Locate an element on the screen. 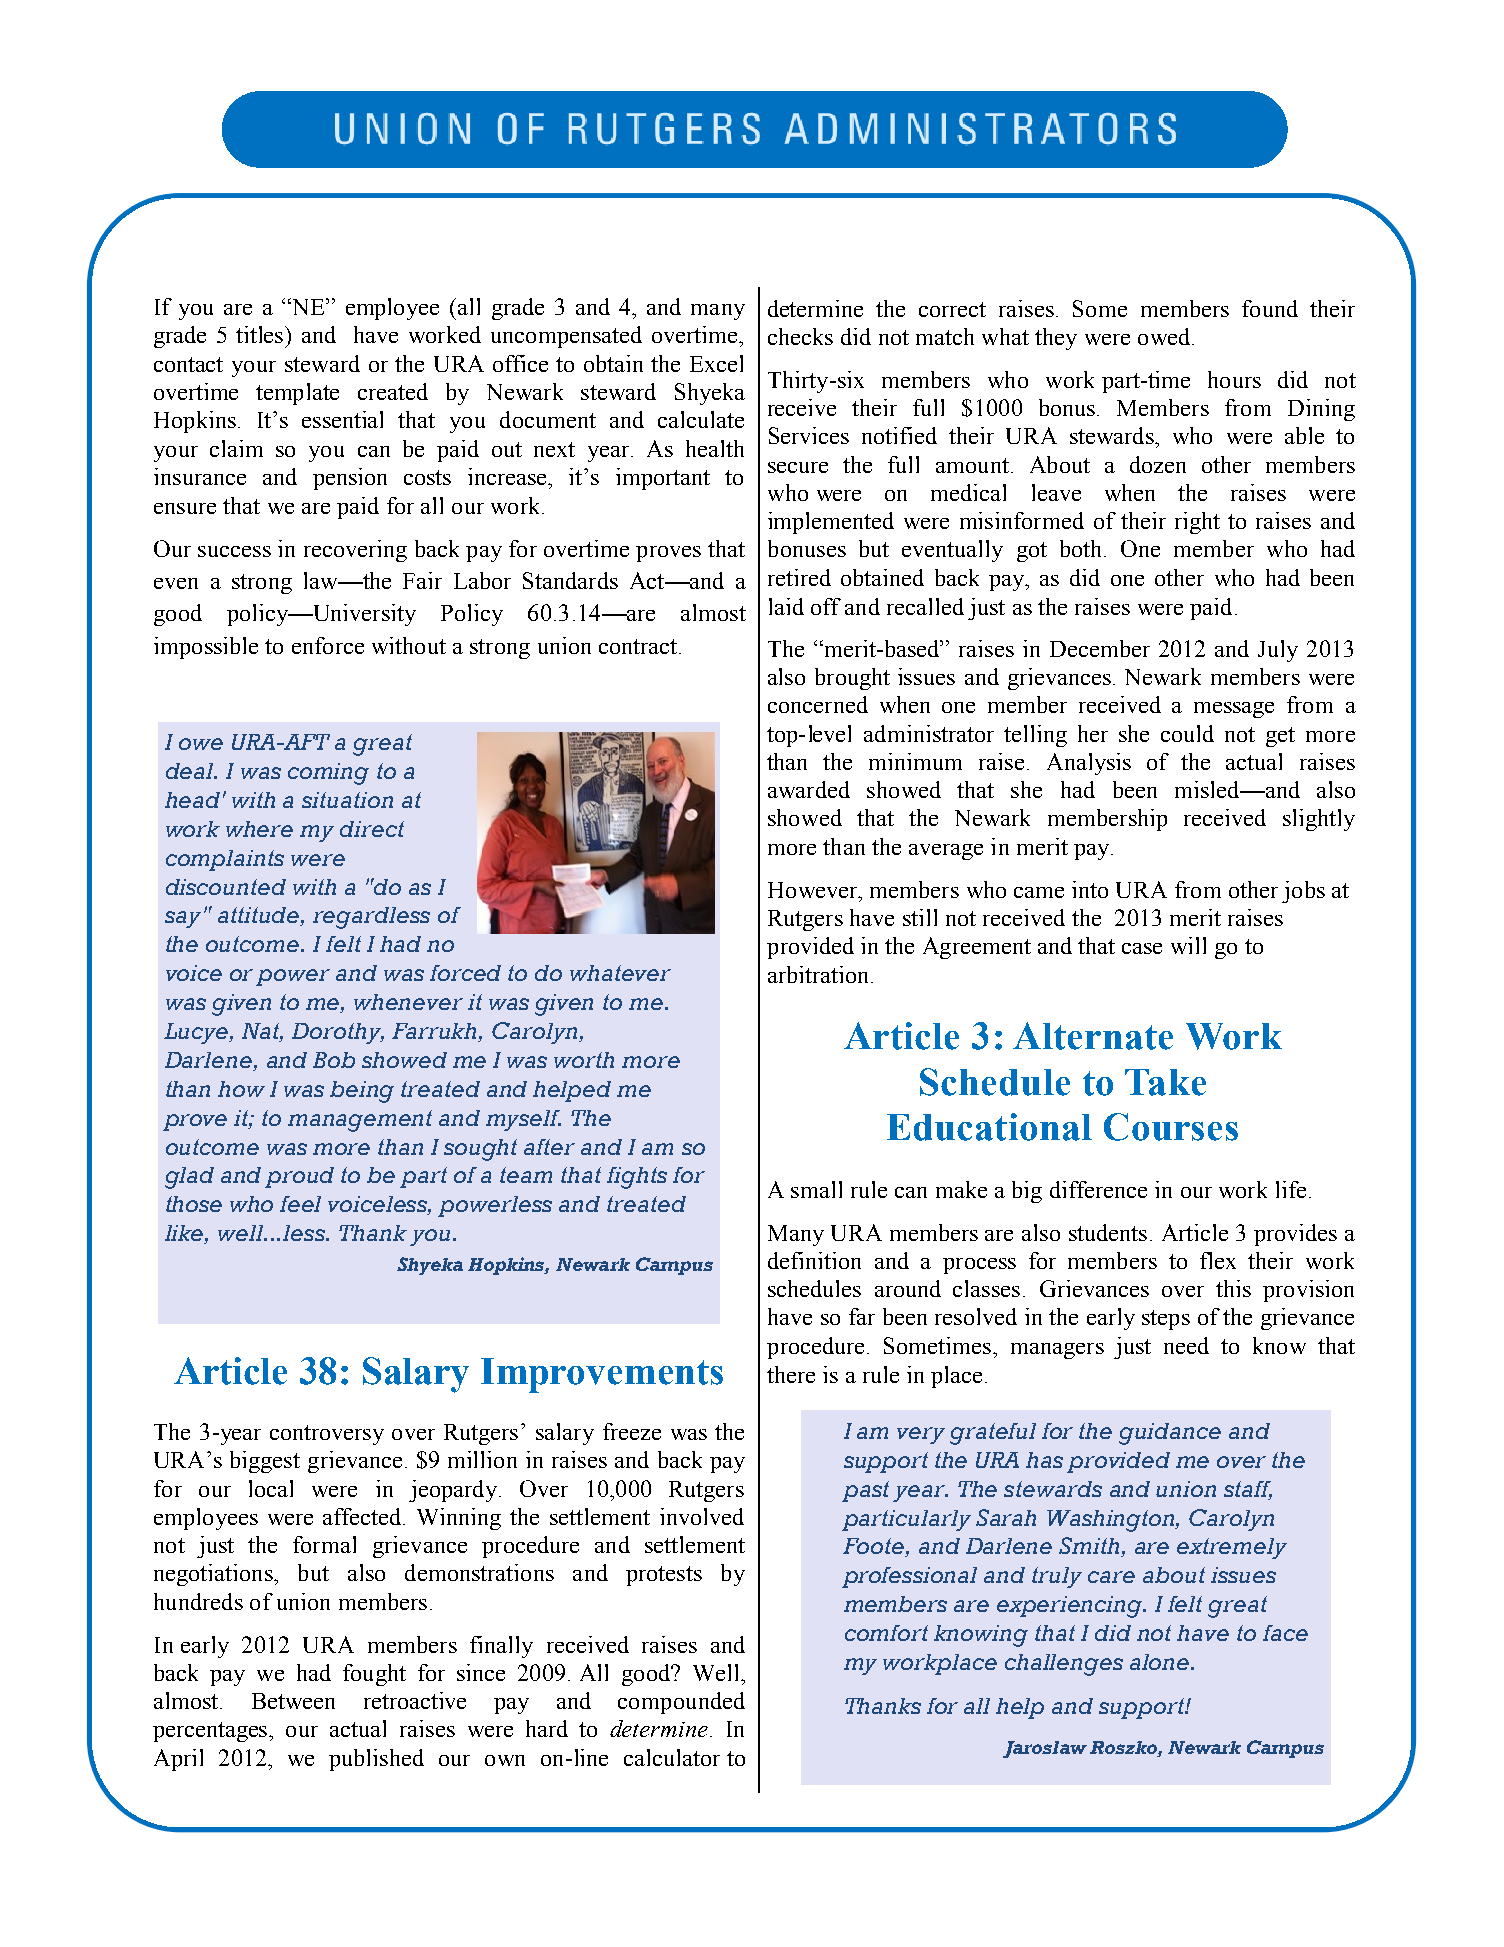 This screenshot has height=1947, width=1504. Take is located at coordinates (1165, 1082).
